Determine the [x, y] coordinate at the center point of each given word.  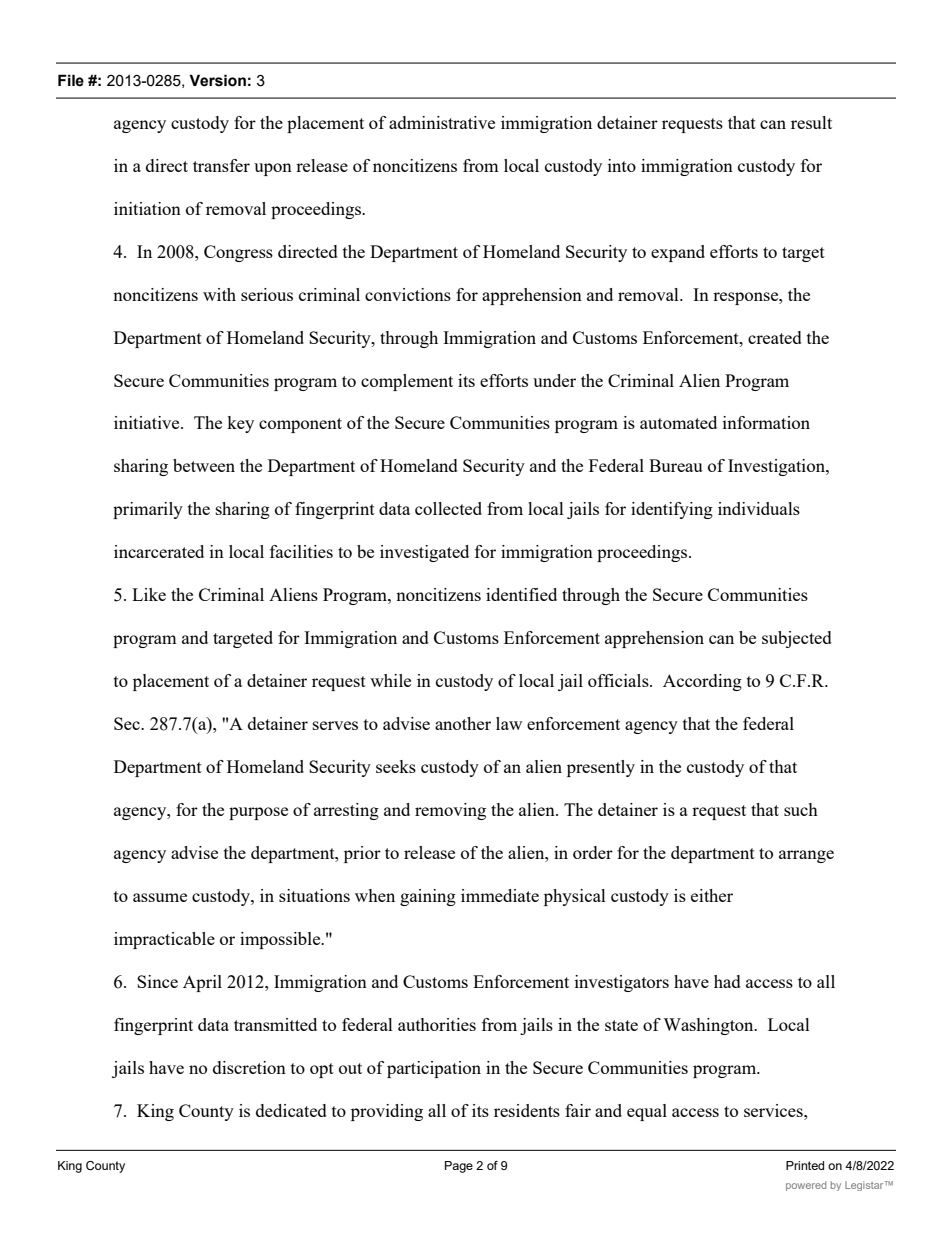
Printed [805, 1165]
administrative [442, 122]
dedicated [291, 1110]
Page [459, 1167]
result [811, 122]
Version [217, 80]
